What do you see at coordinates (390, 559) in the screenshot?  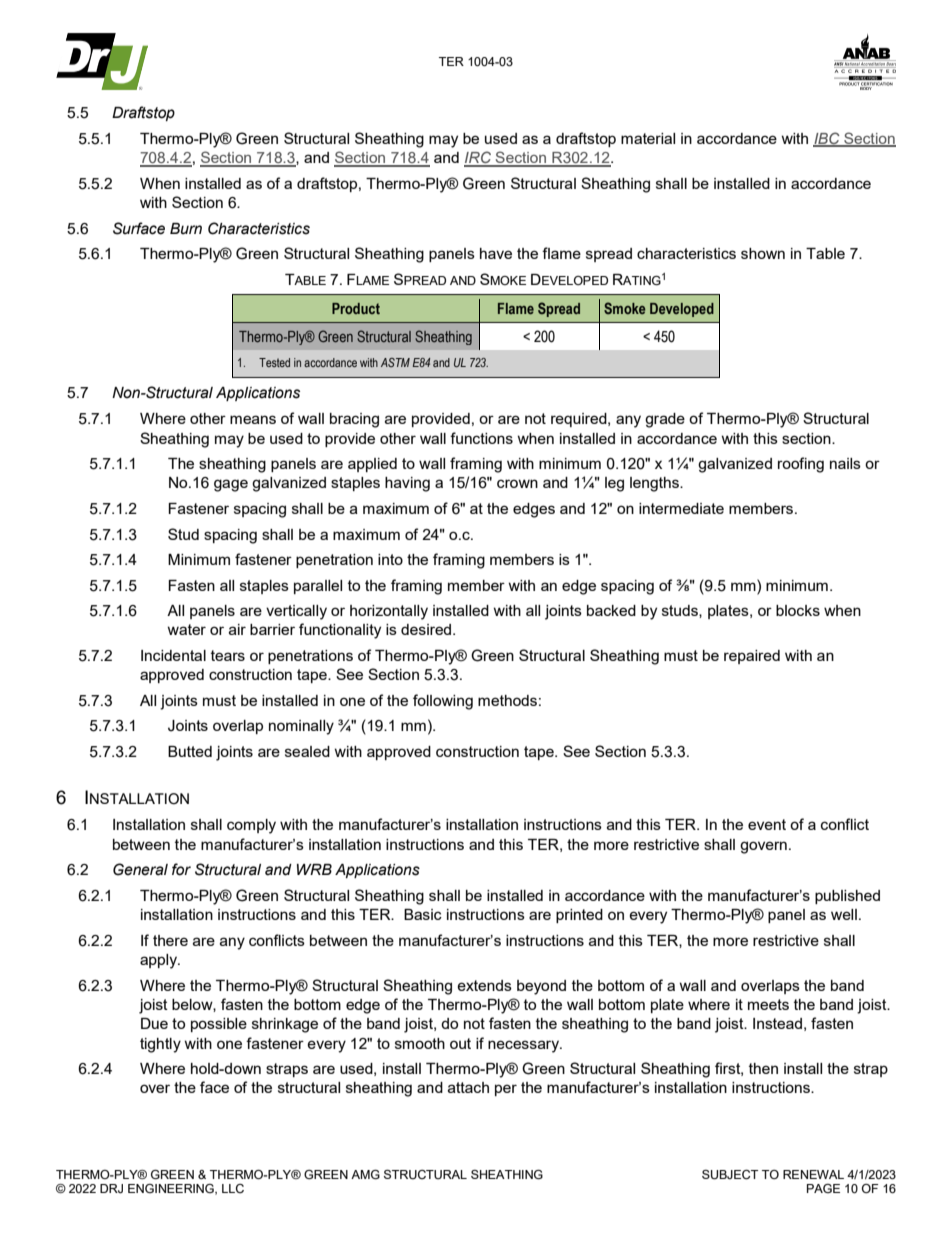 I see `into` at bounding box center [390, 559].
